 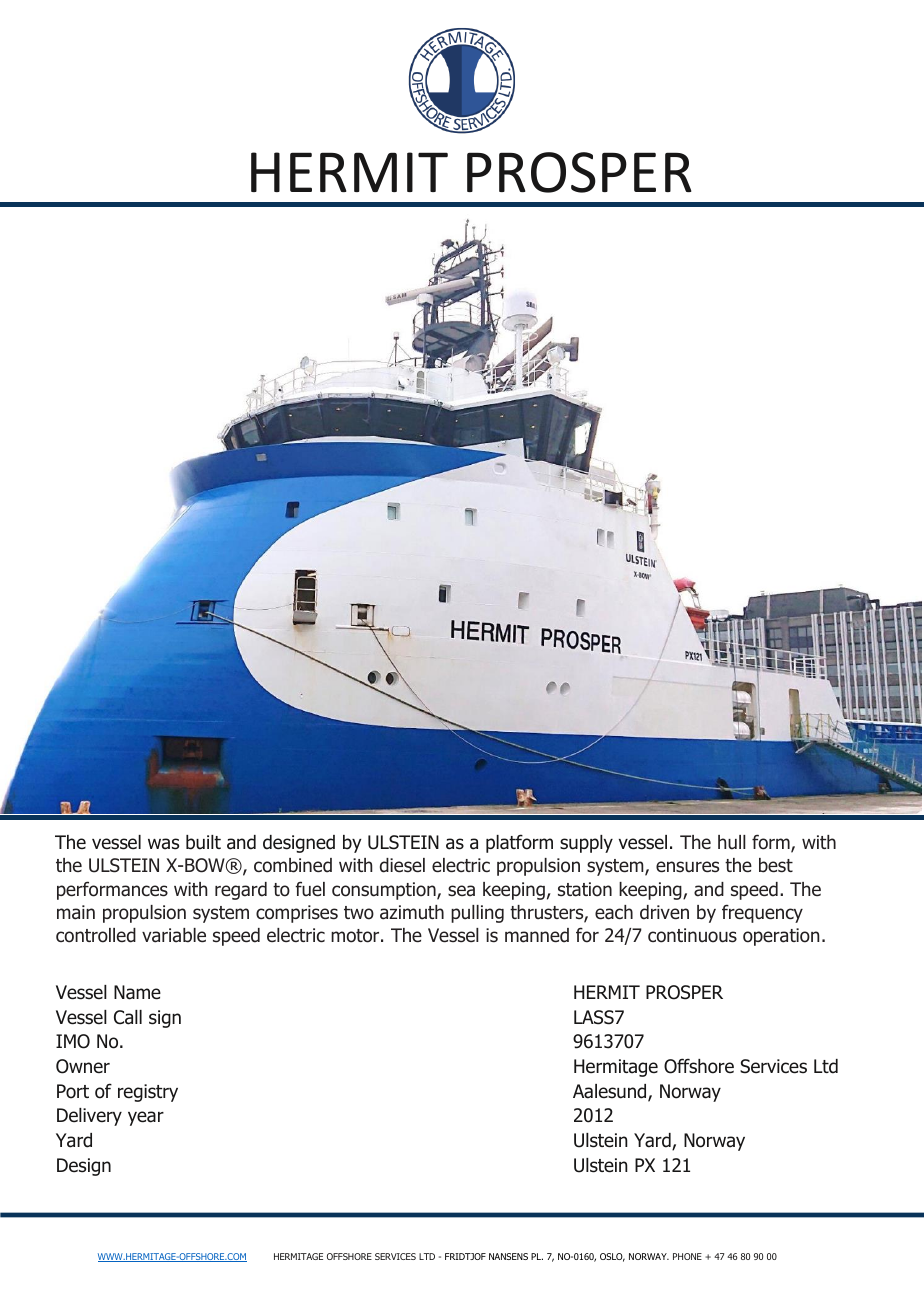 What do you see at coordinates (692, 935) in the screenshot?
I see `continuous` at bounding box center [692, 935].
